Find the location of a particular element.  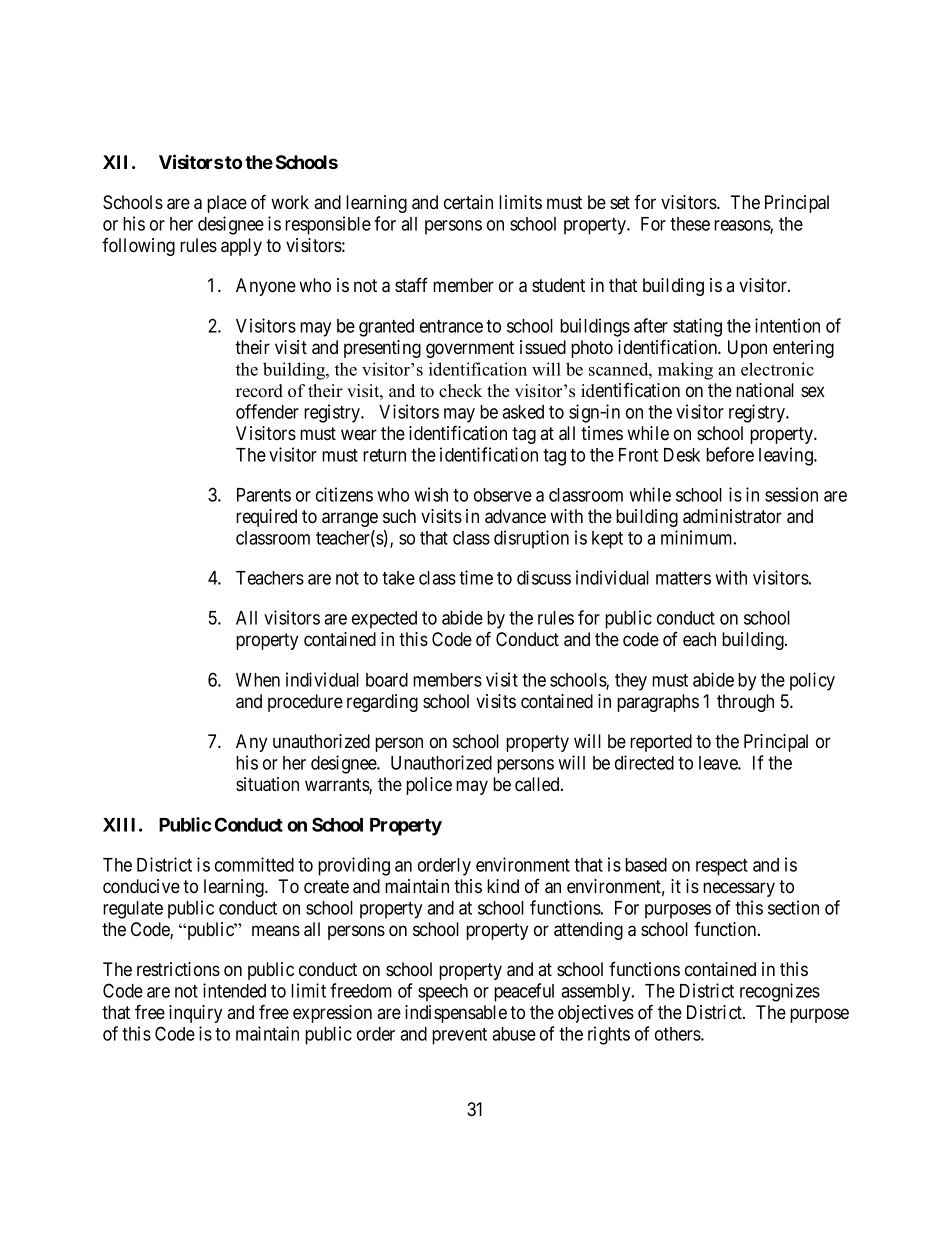

certain is located at coordinates (468, 202).
